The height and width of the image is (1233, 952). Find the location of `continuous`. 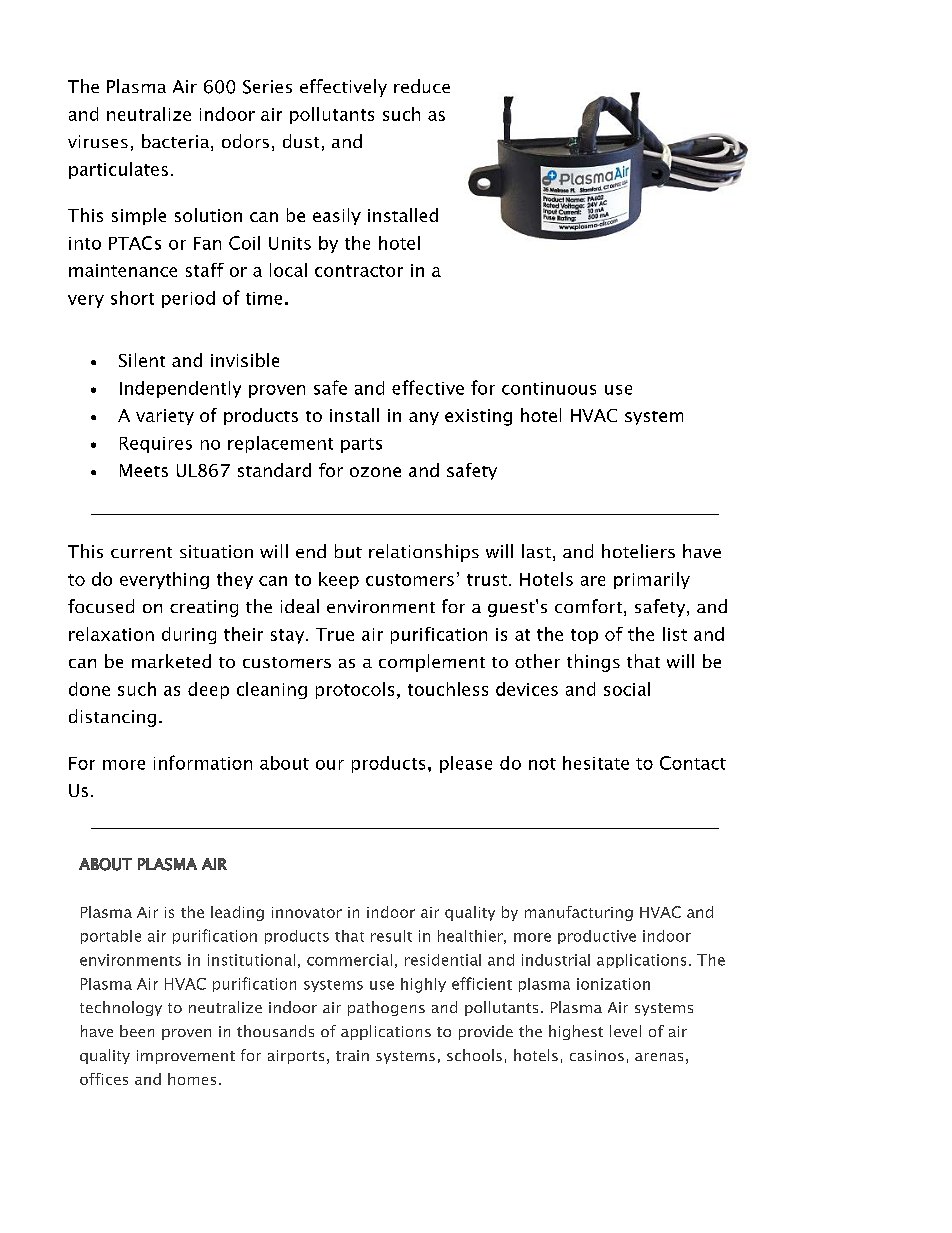

continuous is located at coordinates (549, 388).
